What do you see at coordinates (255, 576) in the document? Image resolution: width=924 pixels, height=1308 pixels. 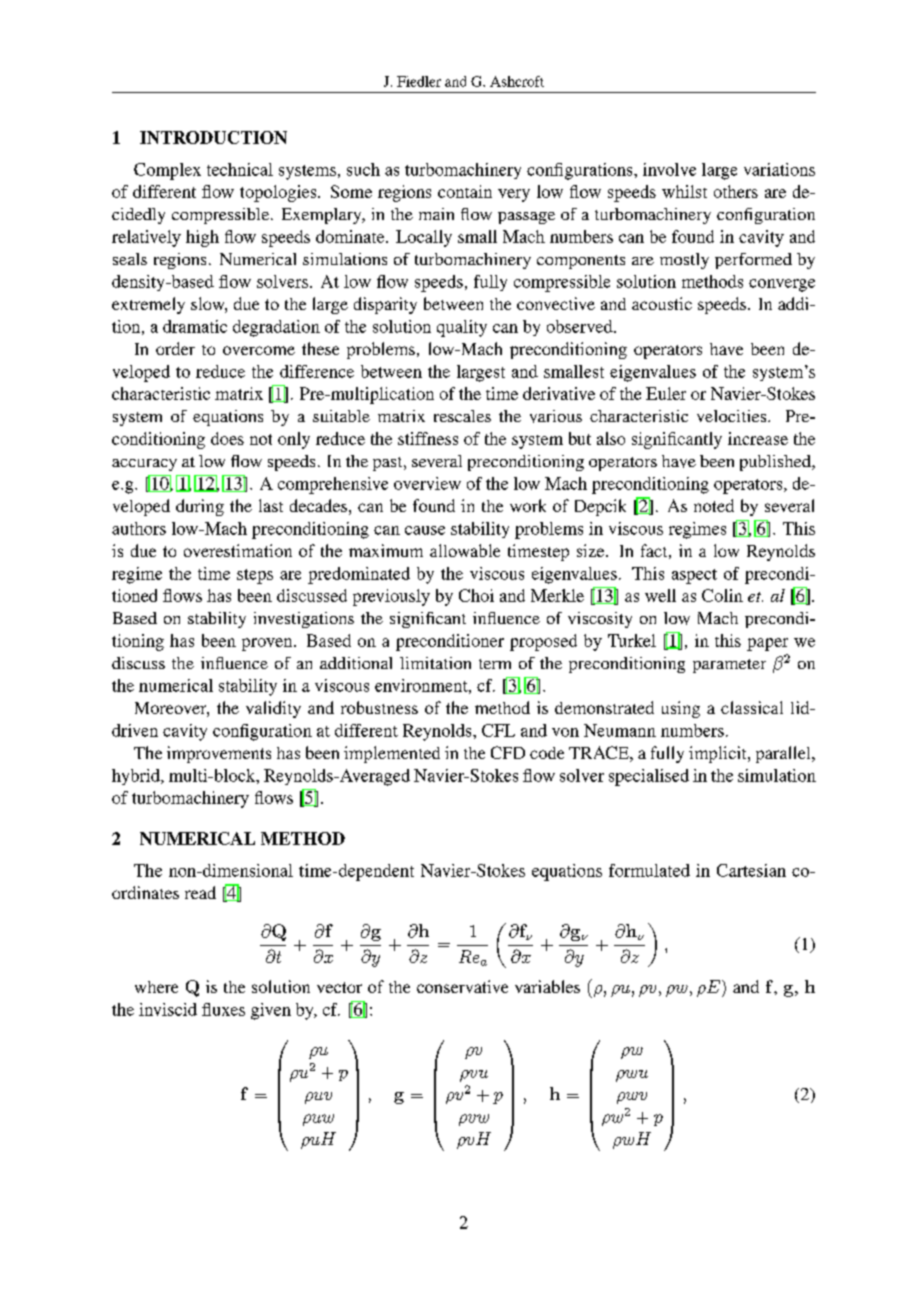 I see `steps` at bounding box center [255, 576].
